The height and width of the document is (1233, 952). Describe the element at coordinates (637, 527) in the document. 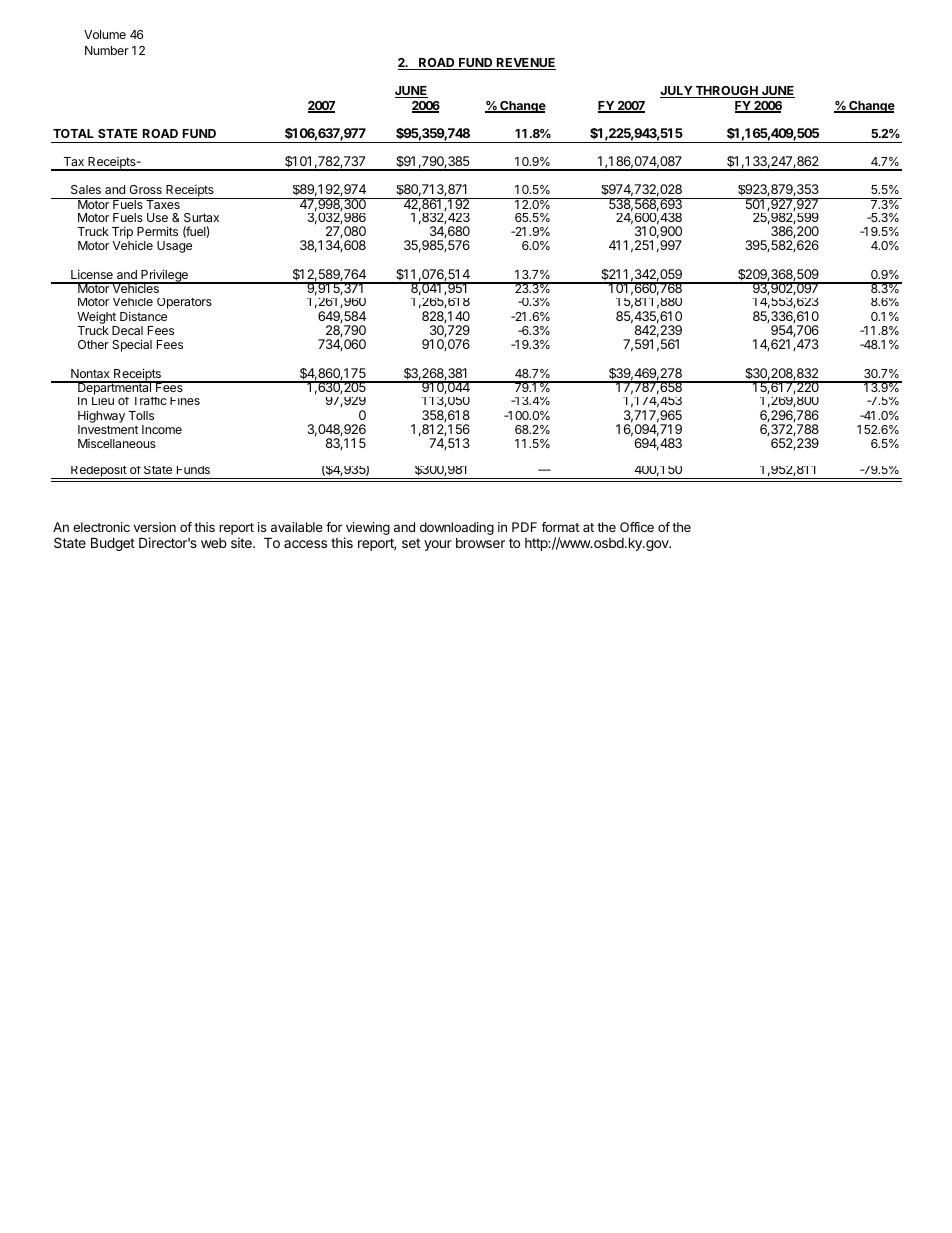

I see `Office` at that location.
